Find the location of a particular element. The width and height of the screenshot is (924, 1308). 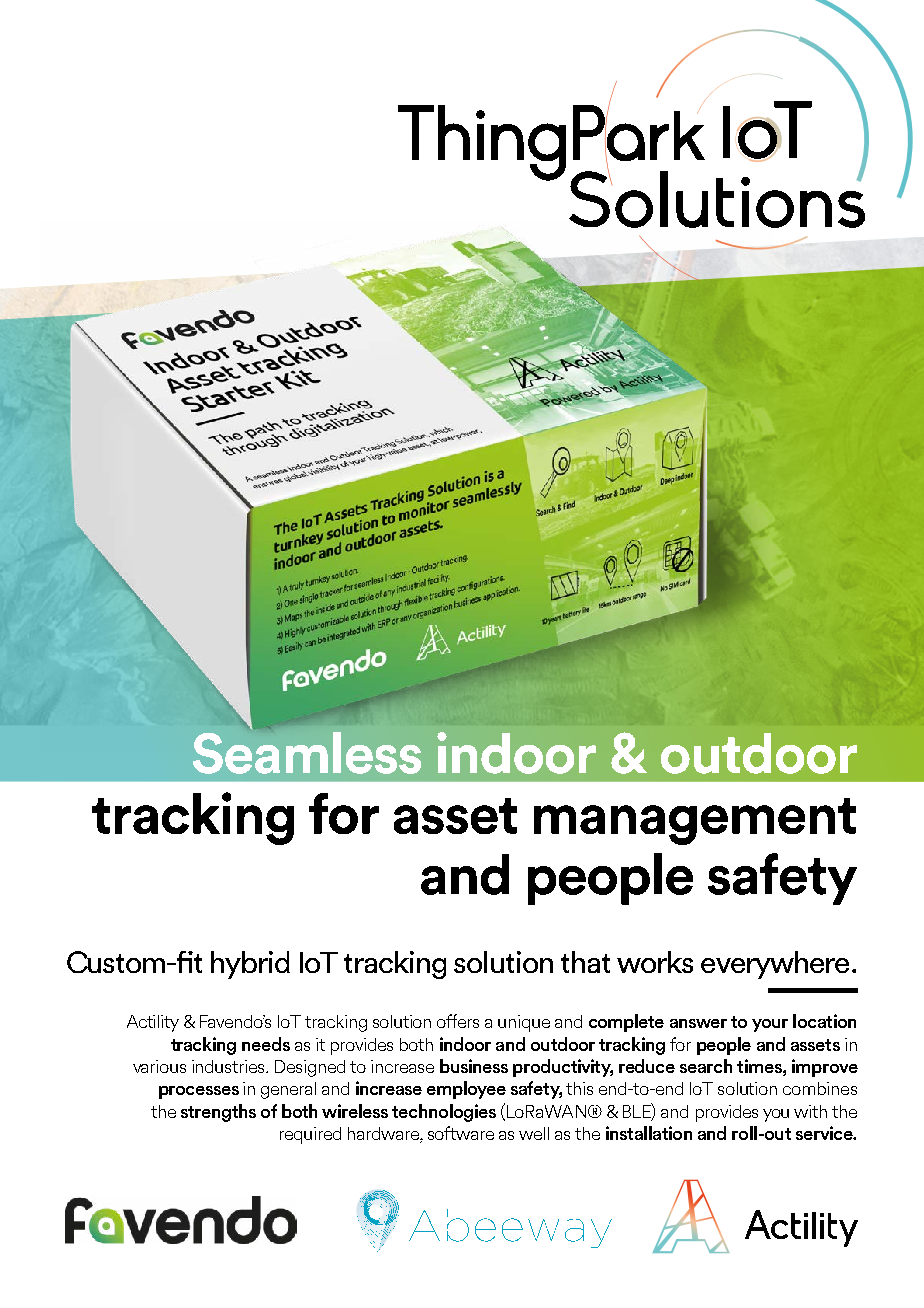

business is located at coordinates (474, 1066).
